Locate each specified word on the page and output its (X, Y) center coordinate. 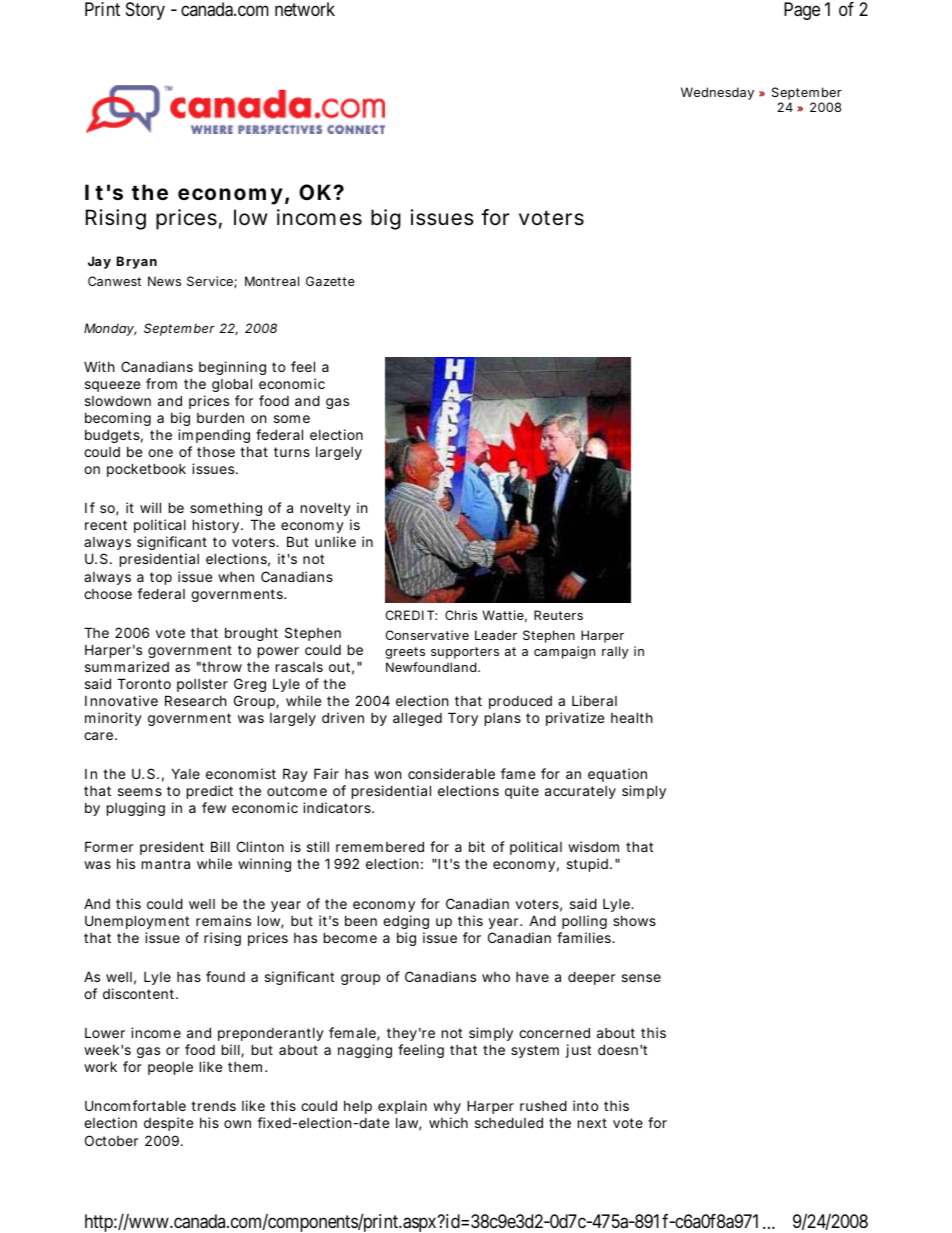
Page (802, 11)
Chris (461, 615)
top (161, 578)
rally (615, 652)
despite (168, 1124)
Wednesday (717, 93)
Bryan (137, 262)
